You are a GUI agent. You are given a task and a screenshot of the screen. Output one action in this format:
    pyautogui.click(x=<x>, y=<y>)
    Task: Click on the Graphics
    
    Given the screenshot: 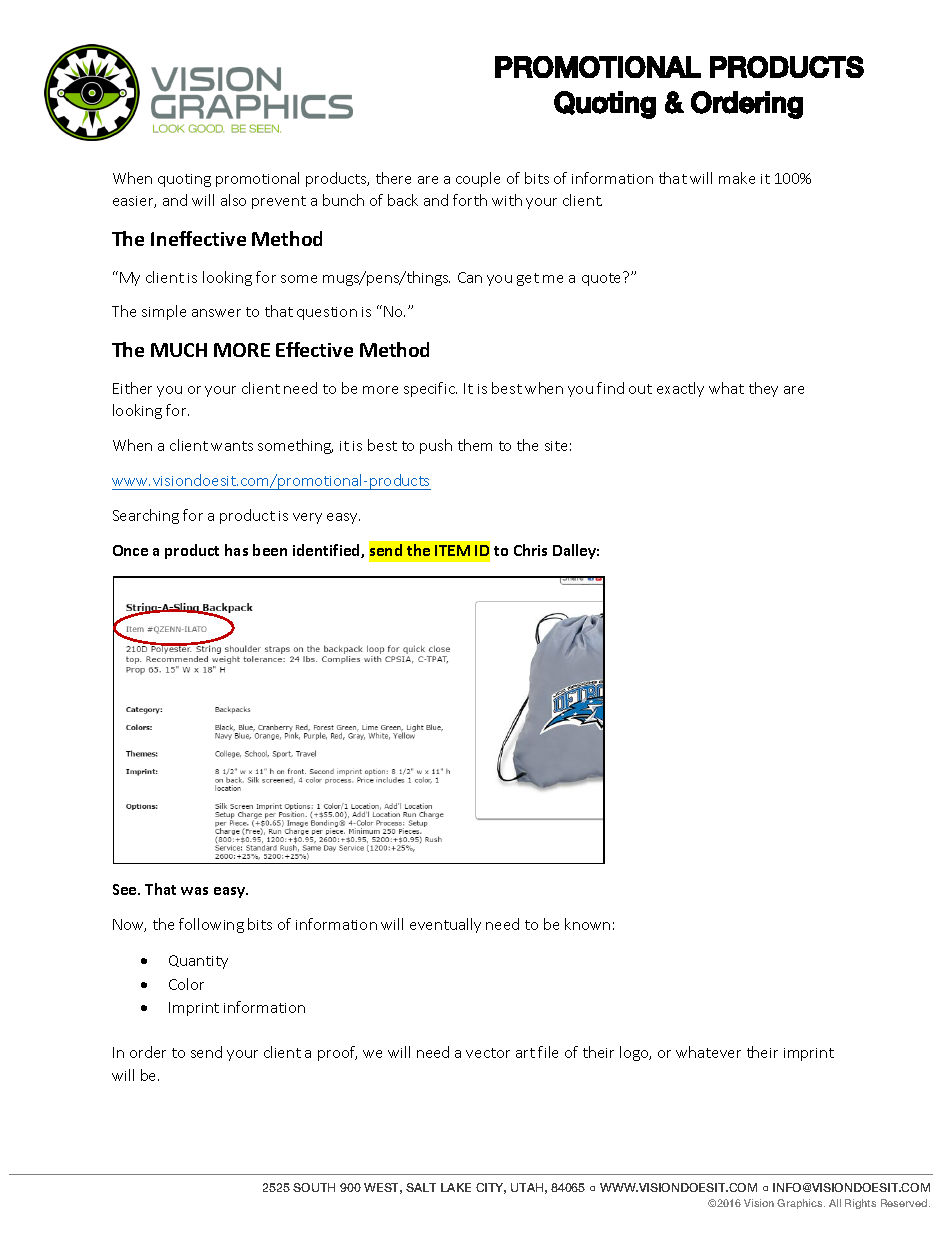 What is the action you would take?
    pyautogui.click(x=801, y=1204)
